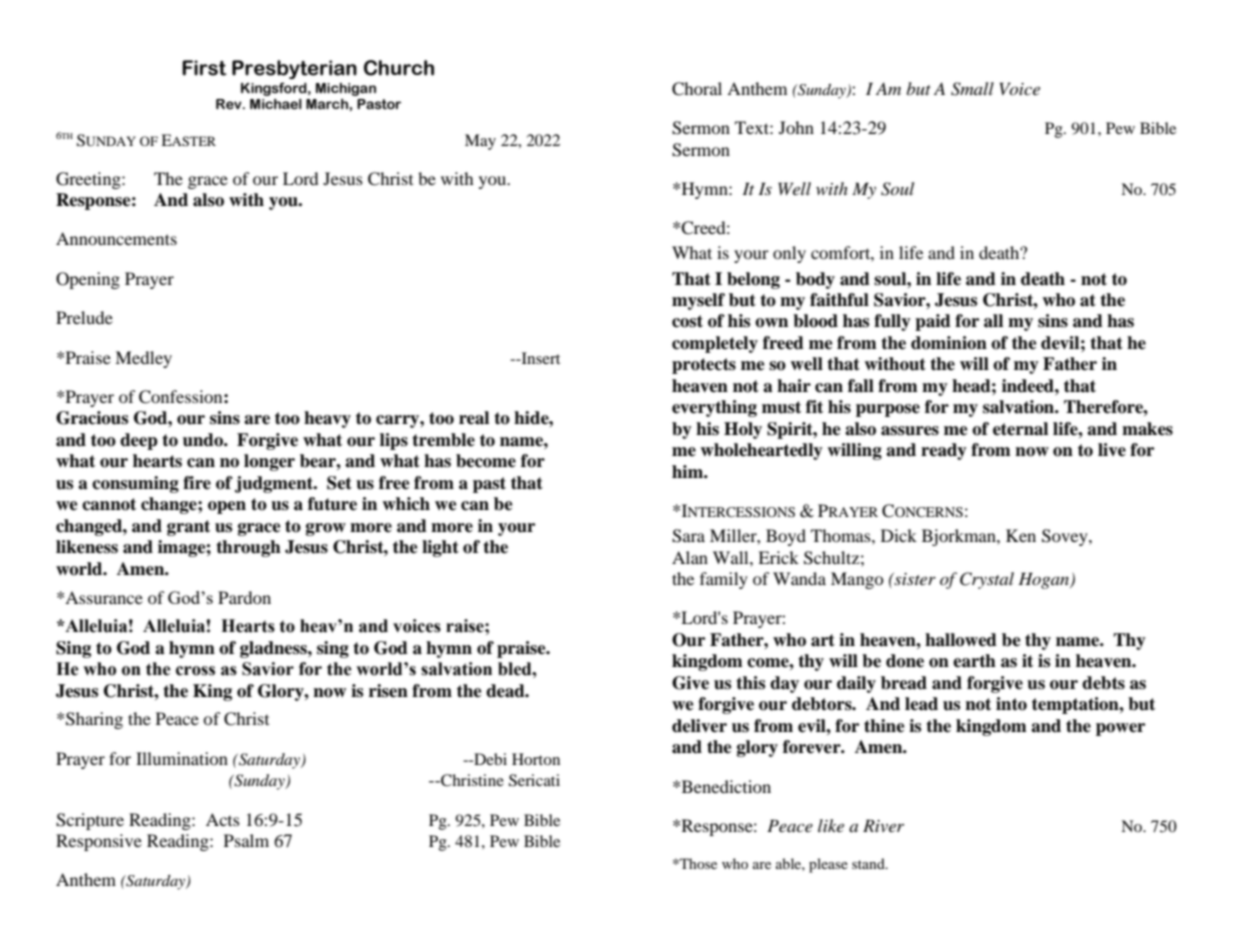 The image size is (1233, 952). Describe the element at coordinates (197, 483) in the document. I see `fire` at that location.
